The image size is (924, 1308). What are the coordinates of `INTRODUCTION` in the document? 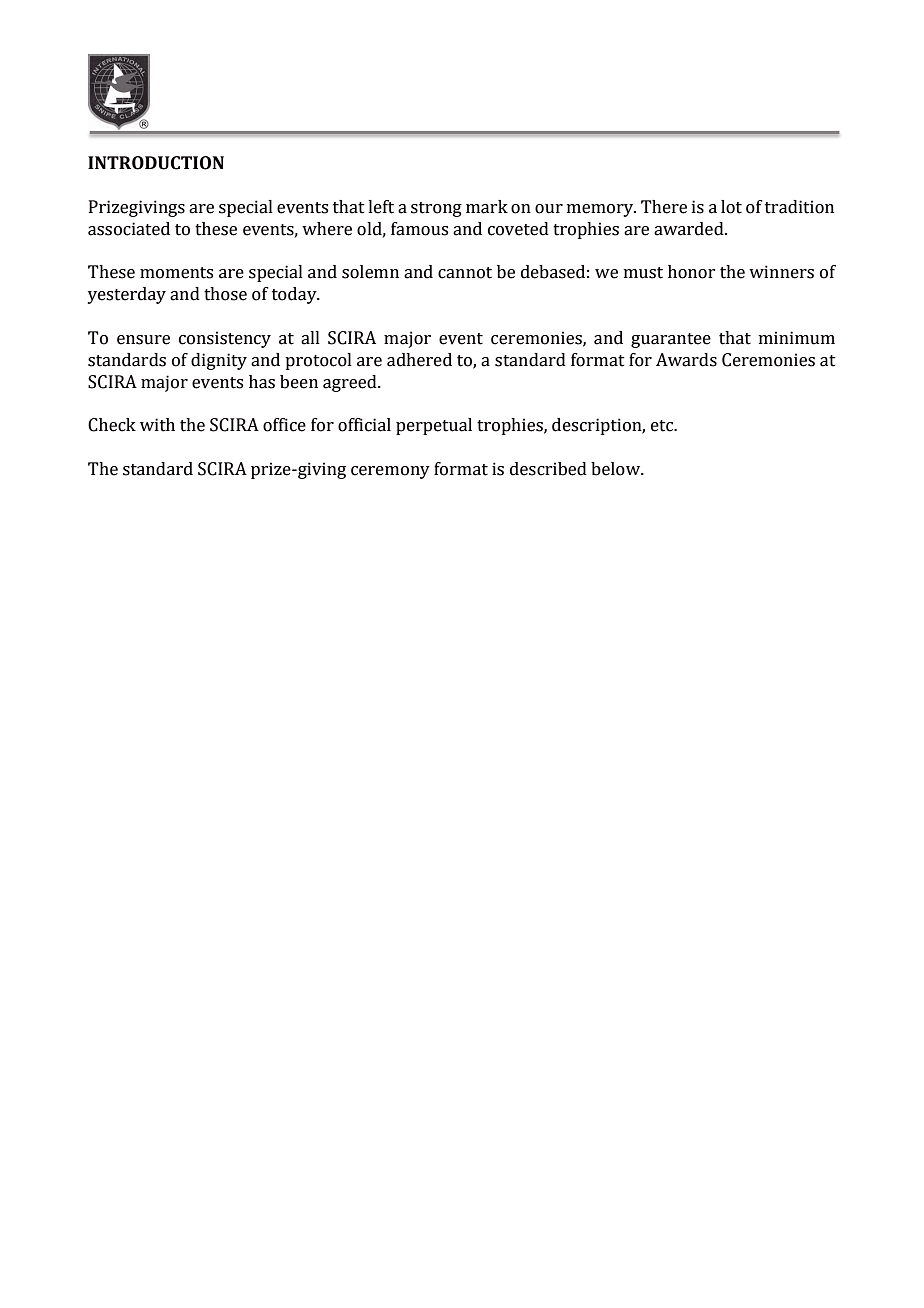 It's located at (156, 163).
